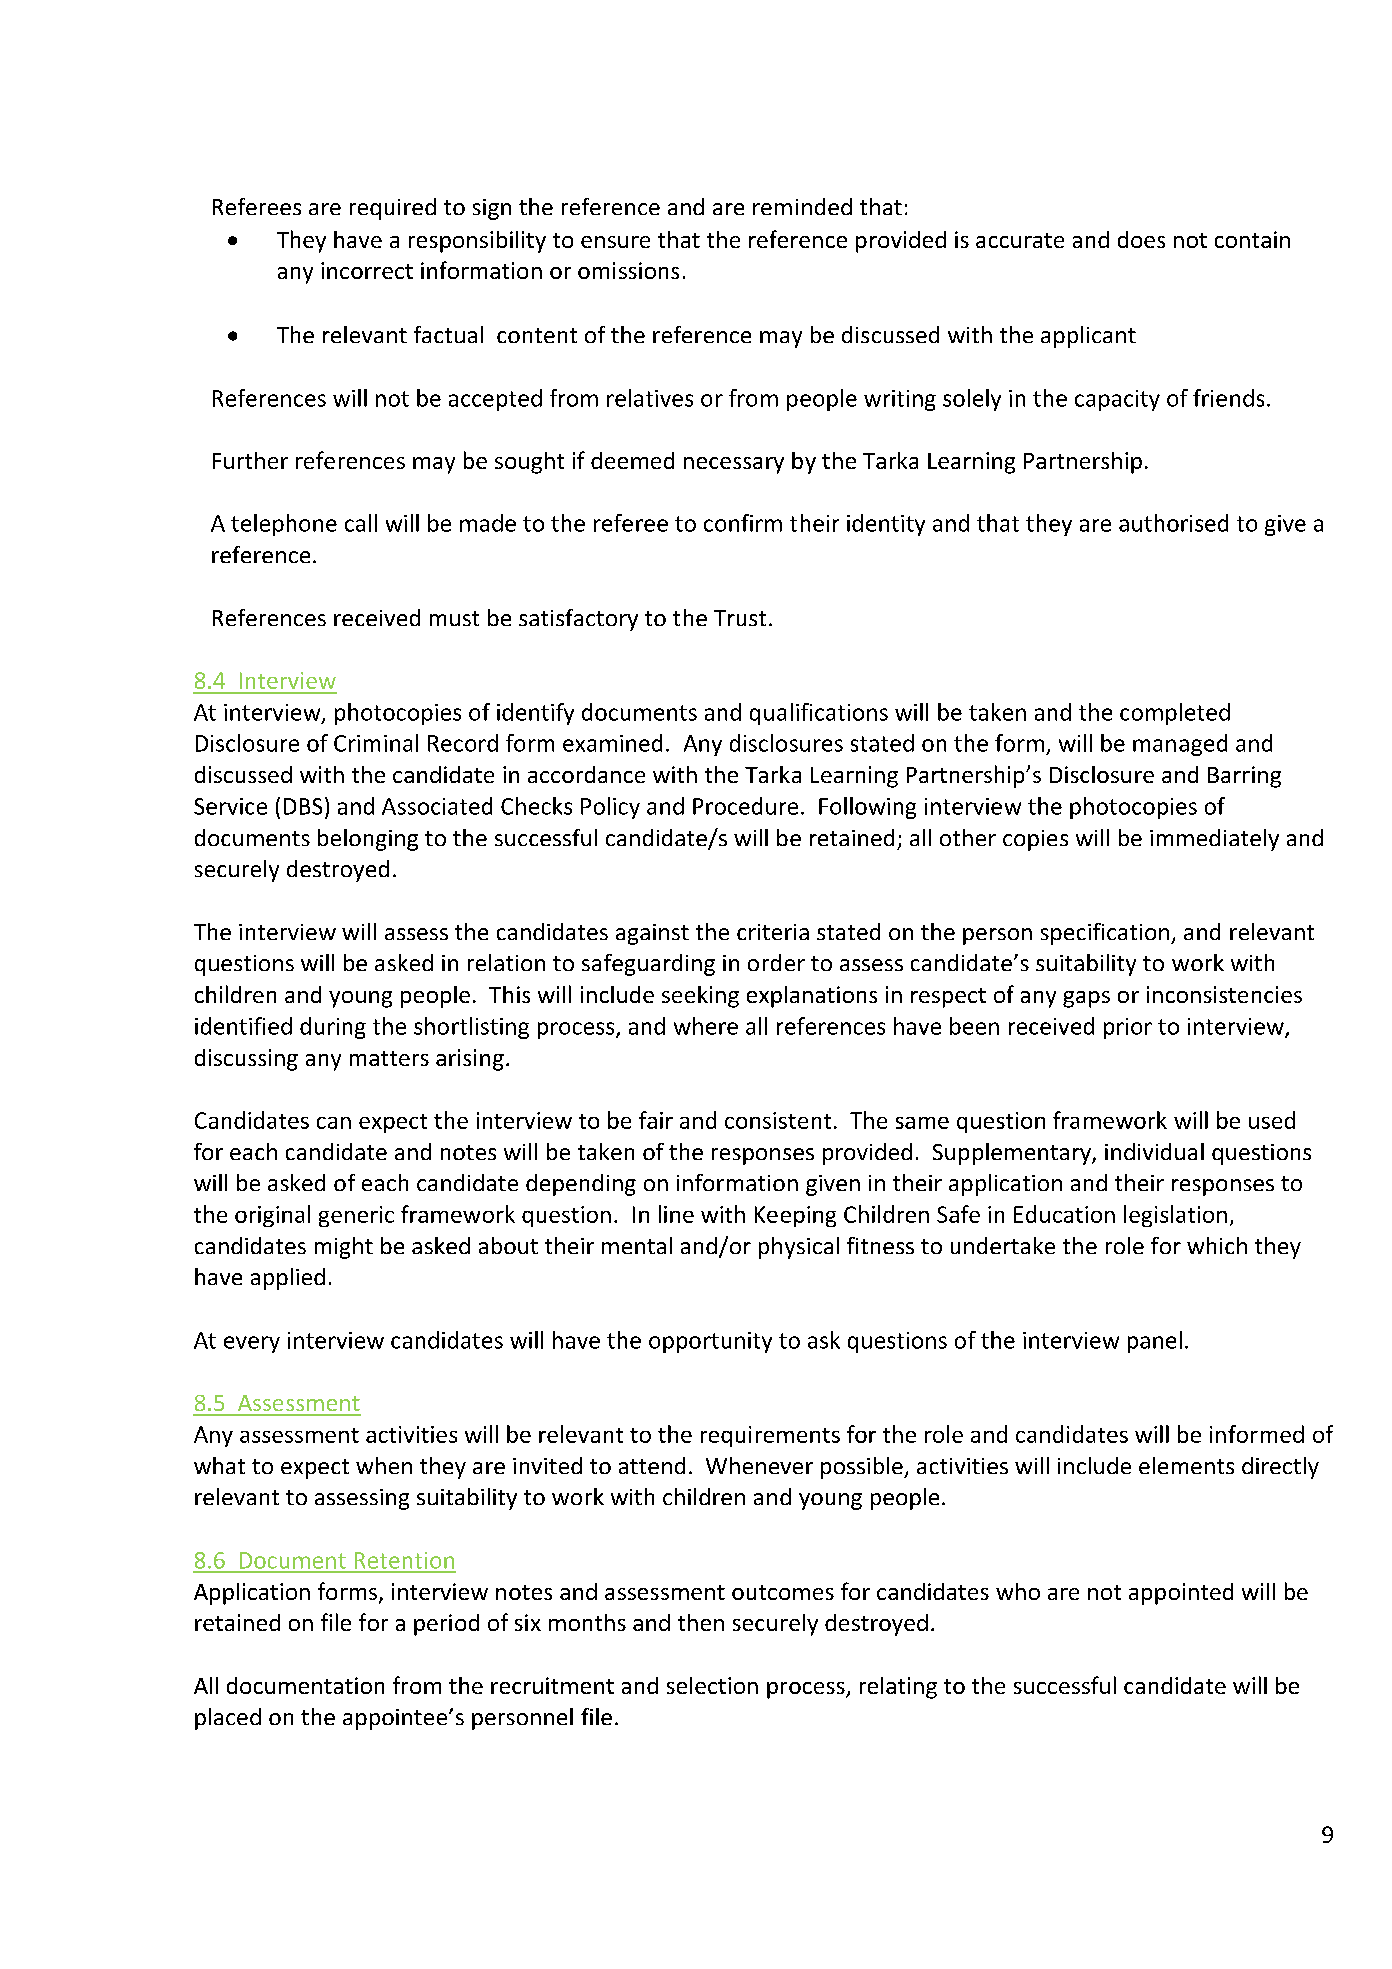 This screenshot has height=1969, width=1392. Describe the element at coordinates (446, 1625) in the screenshot. I see `period` at that location.
